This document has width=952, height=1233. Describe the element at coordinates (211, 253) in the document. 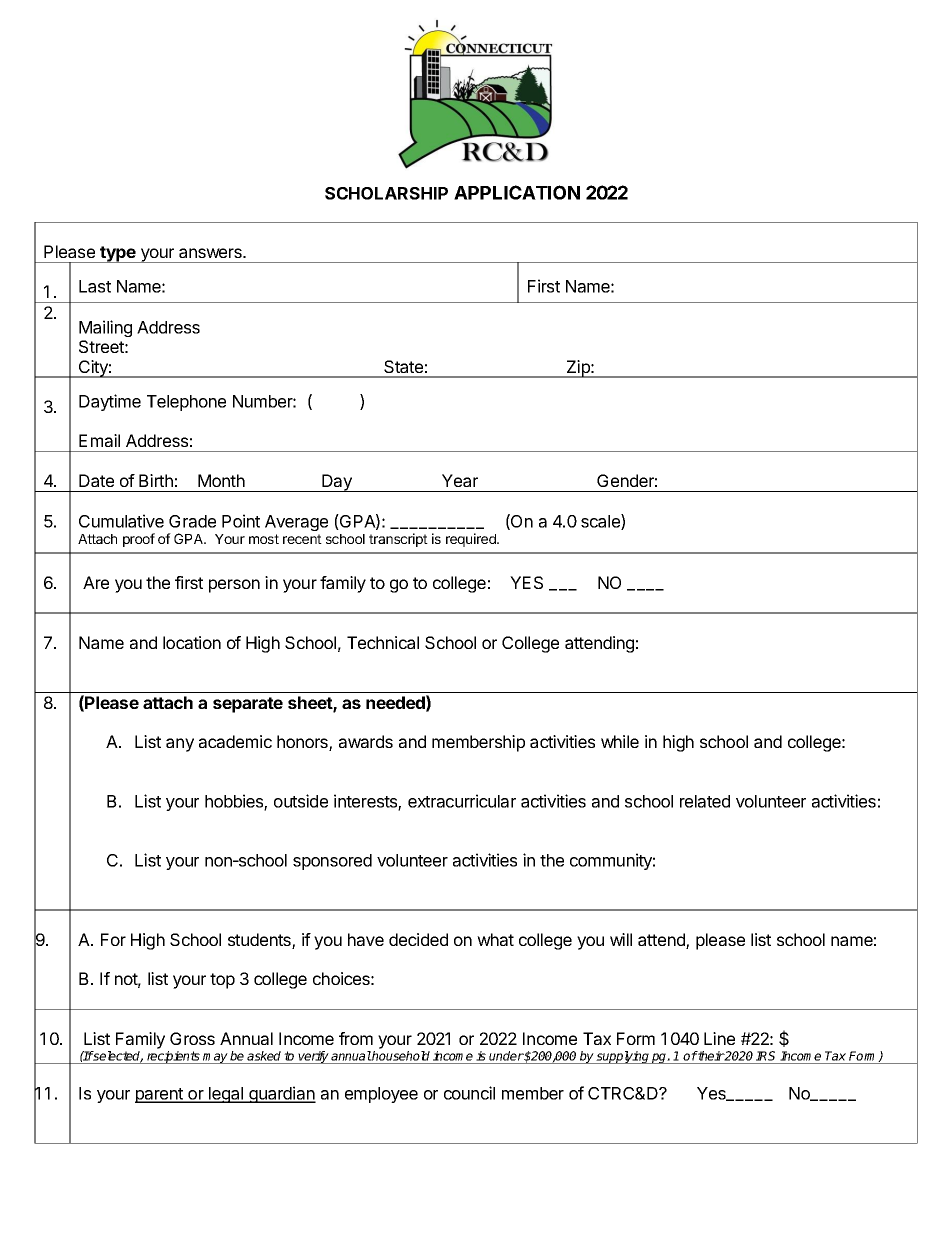

I see `answers` at that location.
